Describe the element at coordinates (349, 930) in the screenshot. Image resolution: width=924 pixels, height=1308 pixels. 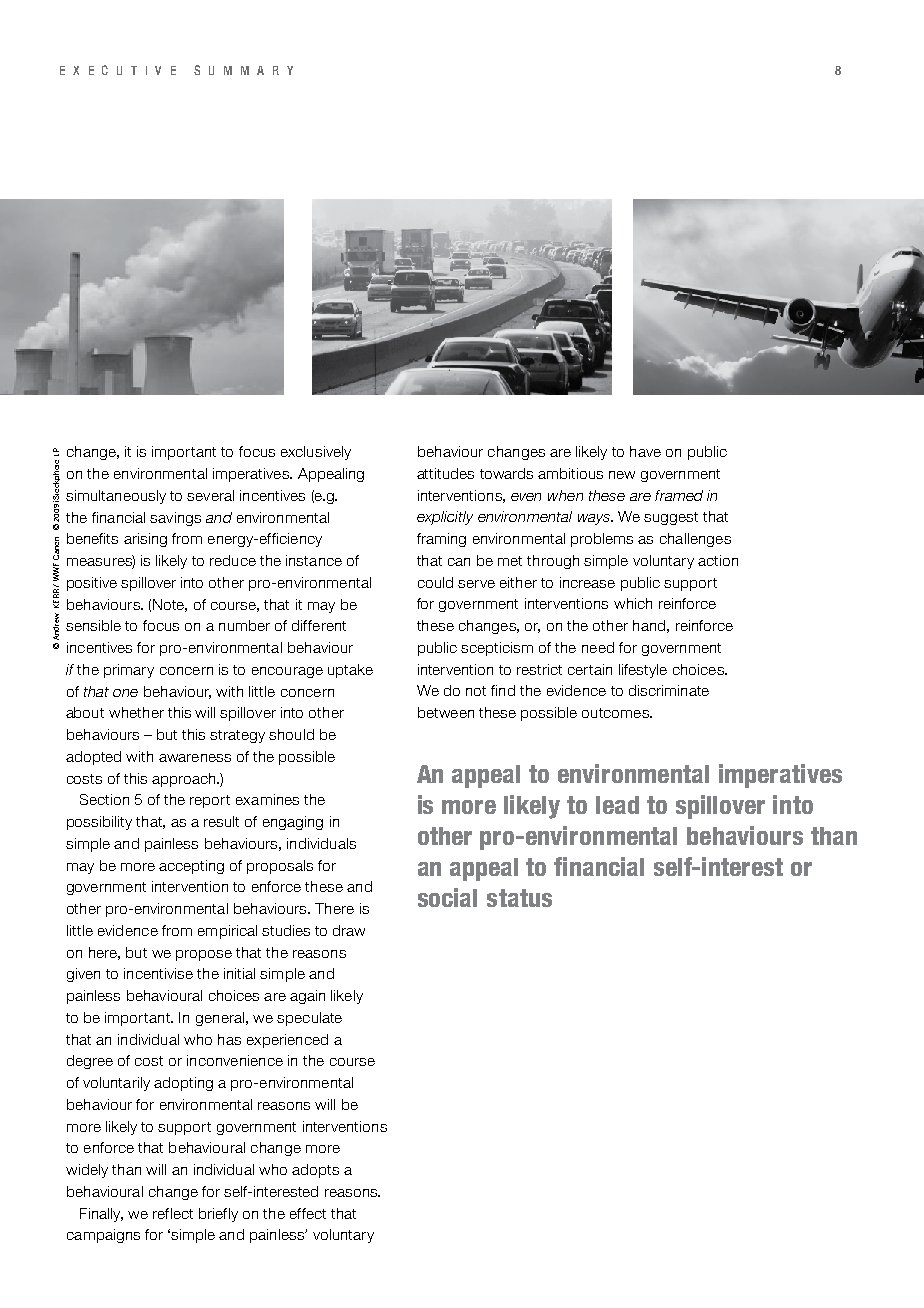
I see `draw` at that location.
